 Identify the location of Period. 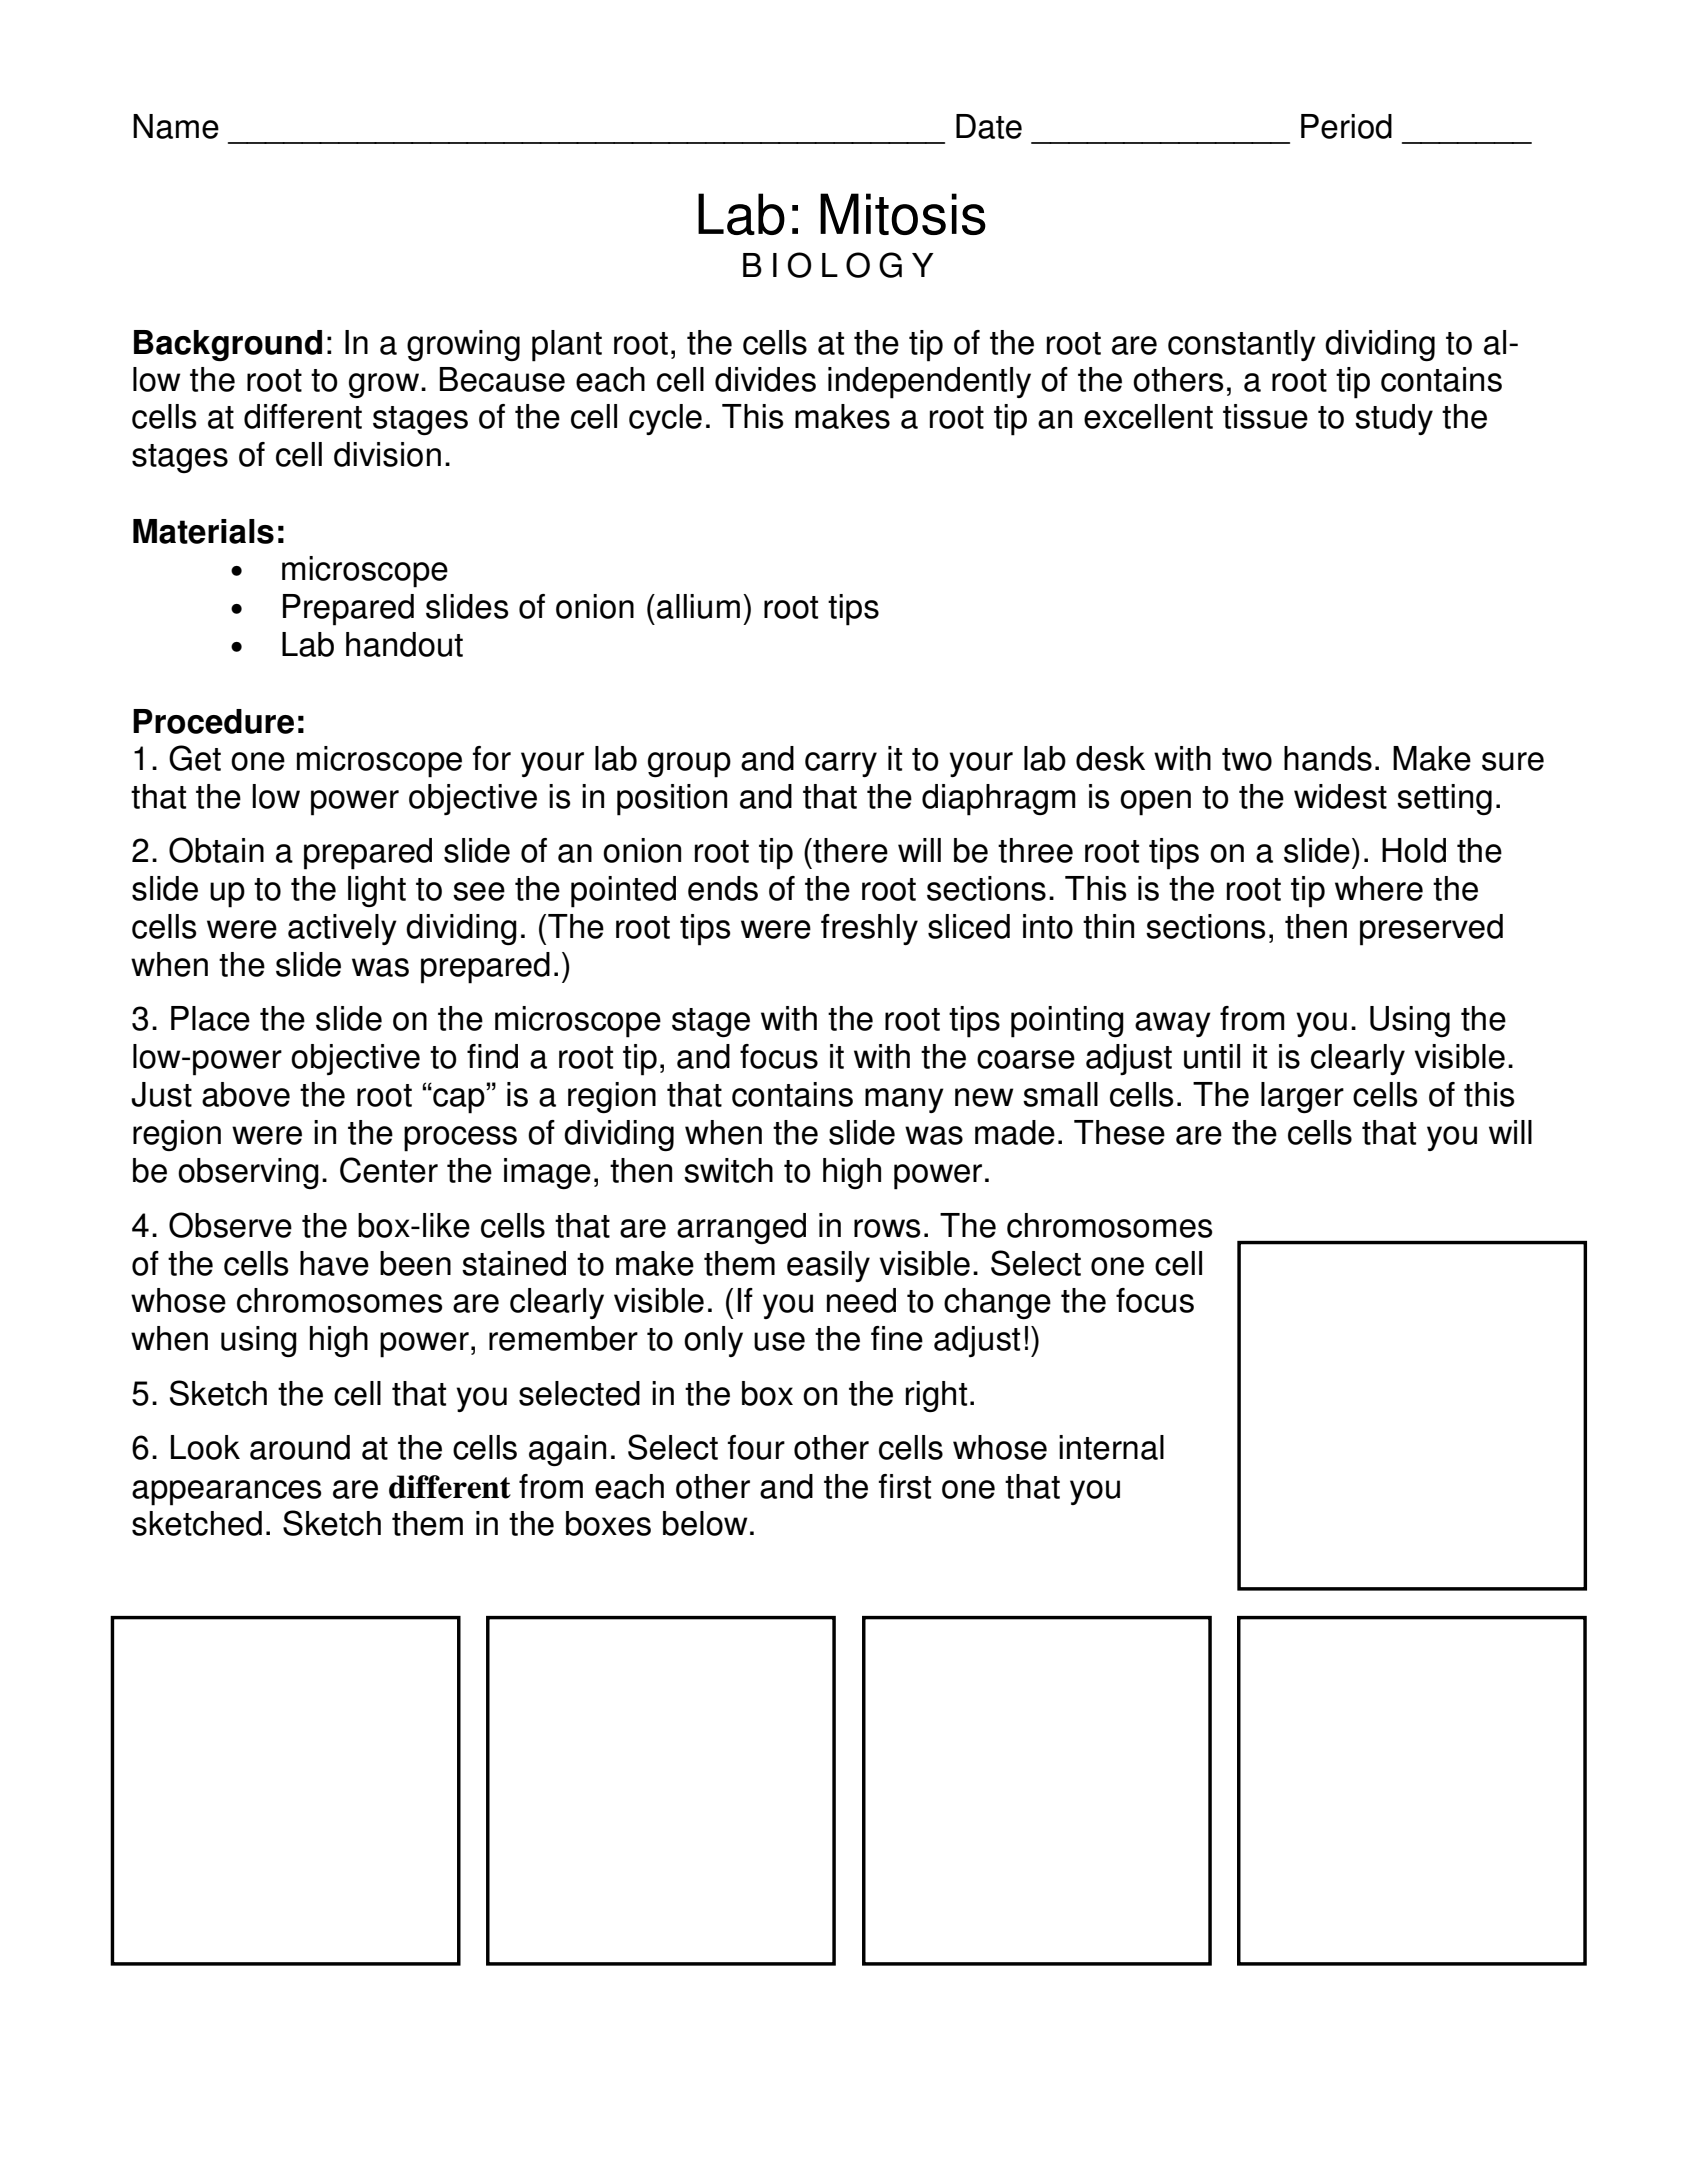
(1346, 126).
